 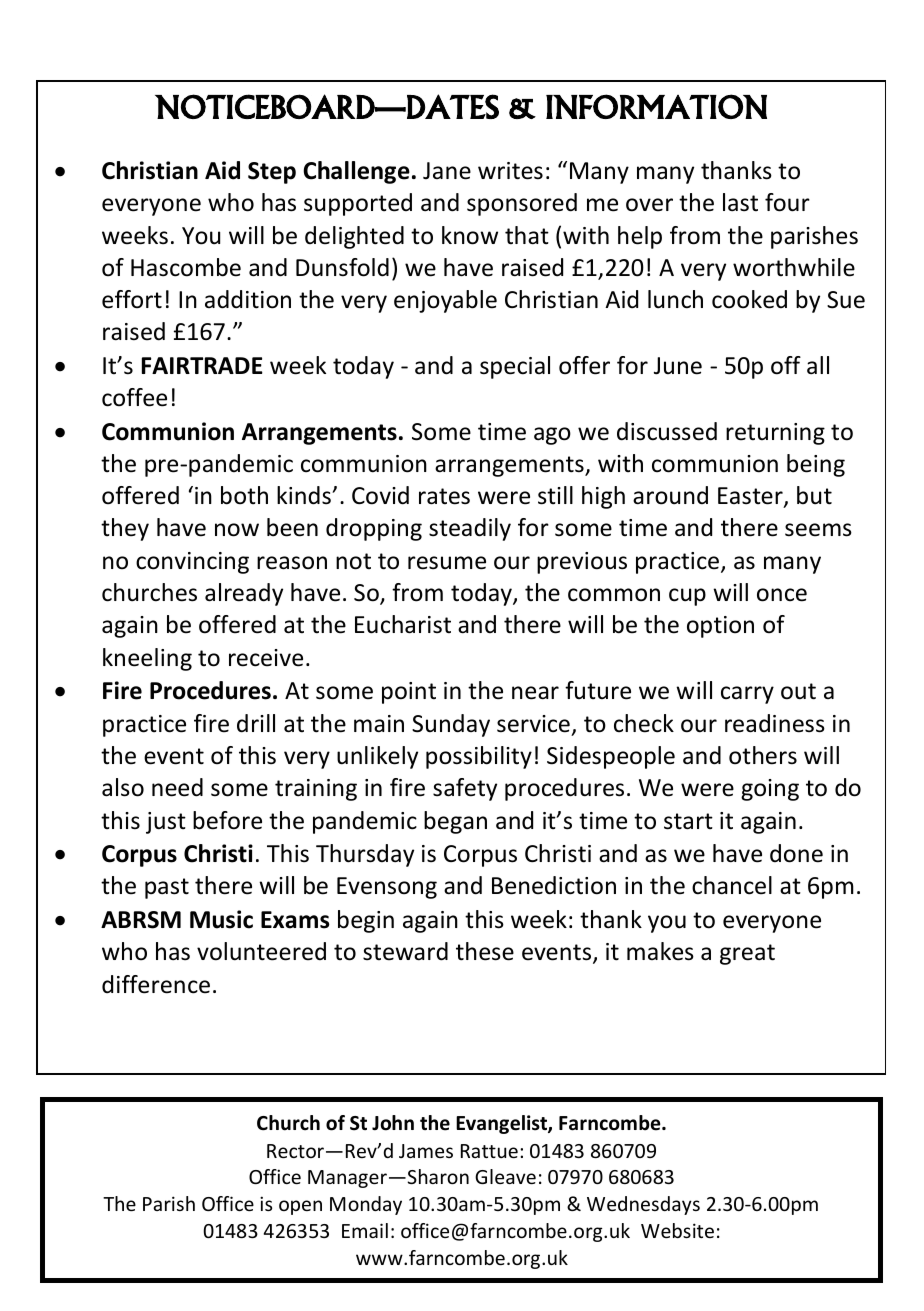 I want to click on Step, so click(x=272, y=173).
